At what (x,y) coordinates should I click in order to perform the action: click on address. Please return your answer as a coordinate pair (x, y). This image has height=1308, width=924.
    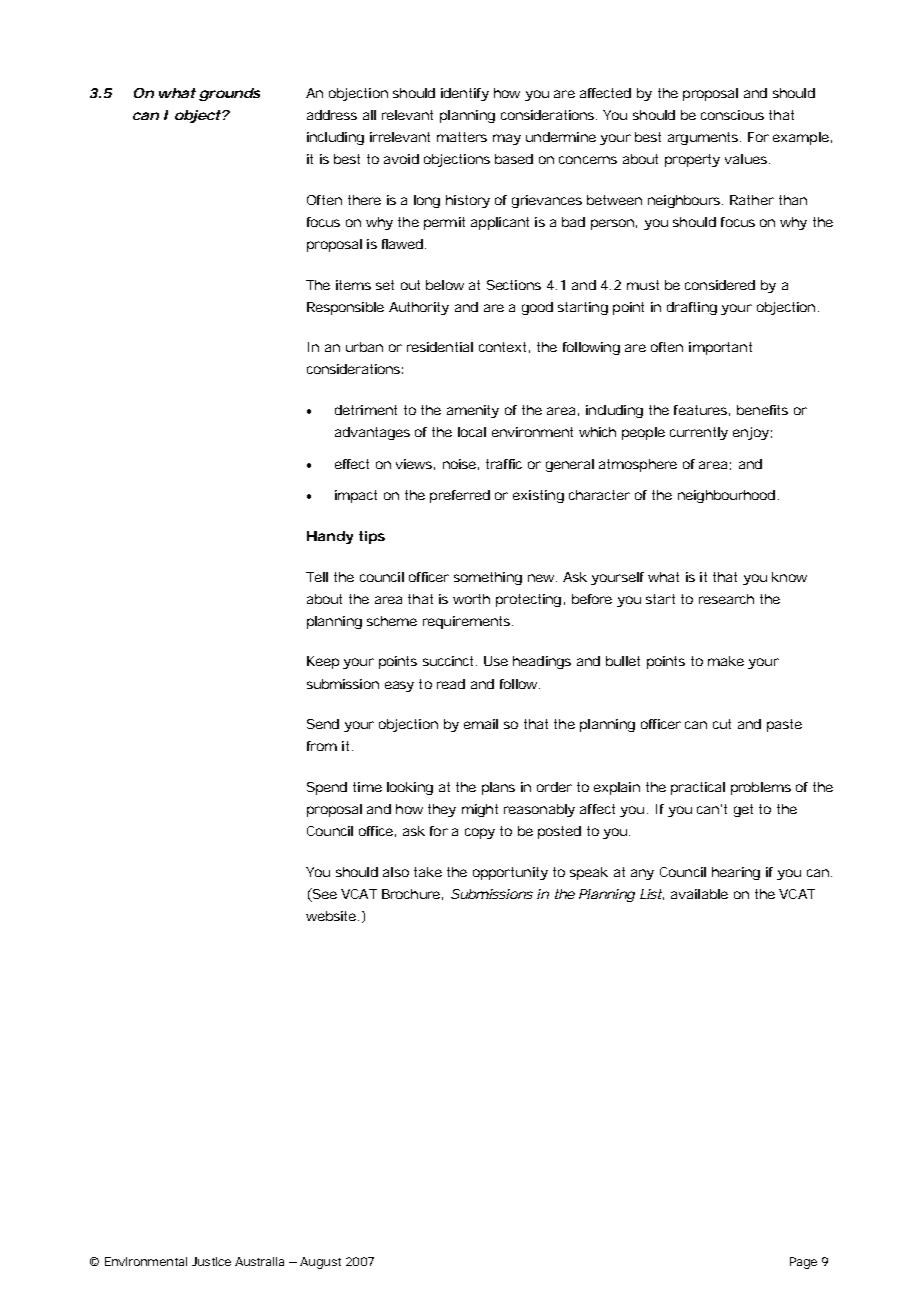
    Looking at the image, I should click on (332, 115).
